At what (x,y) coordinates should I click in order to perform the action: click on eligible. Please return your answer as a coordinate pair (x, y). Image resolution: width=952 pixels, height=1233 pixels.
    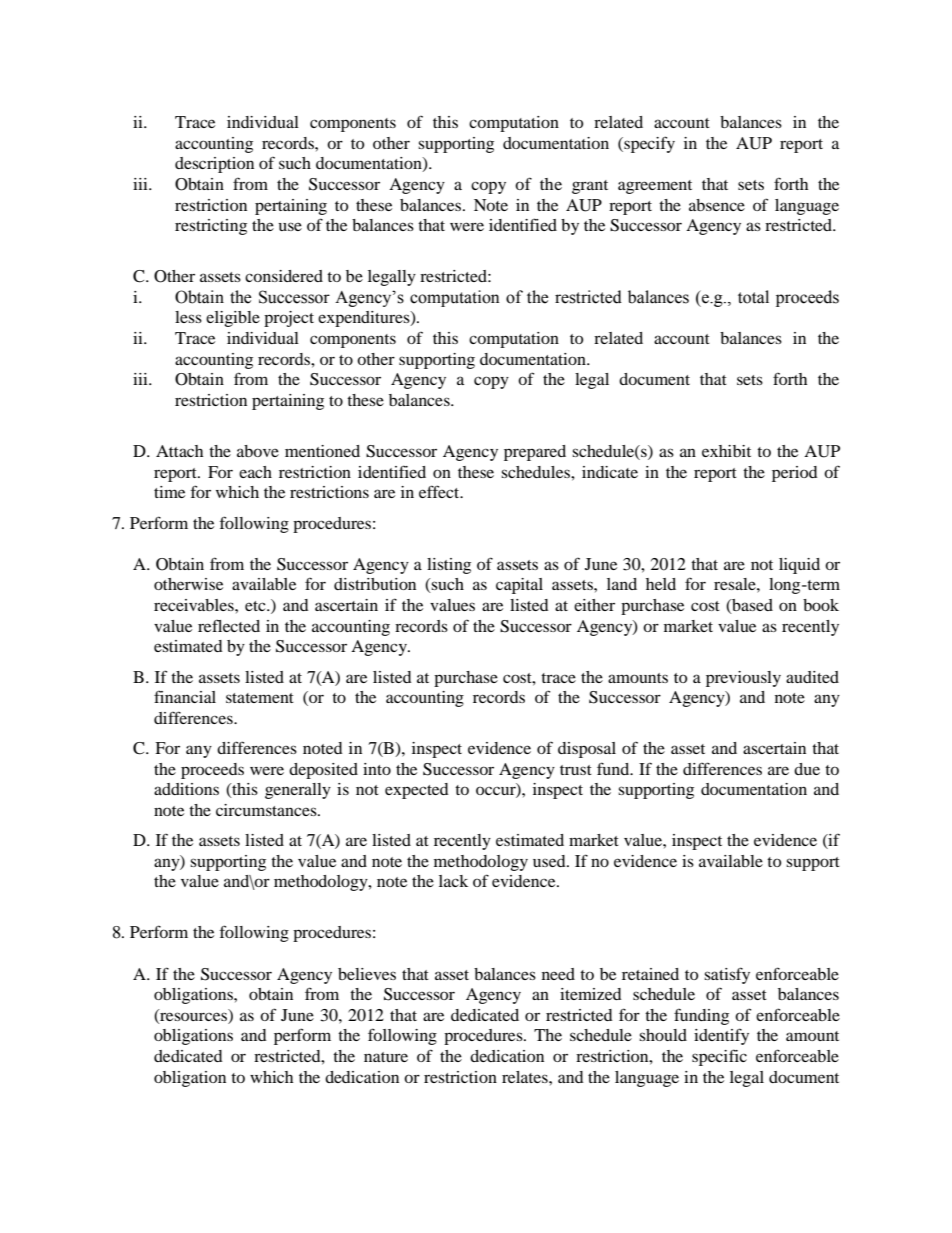
    Looking at the image, I should click on (233, 319).
